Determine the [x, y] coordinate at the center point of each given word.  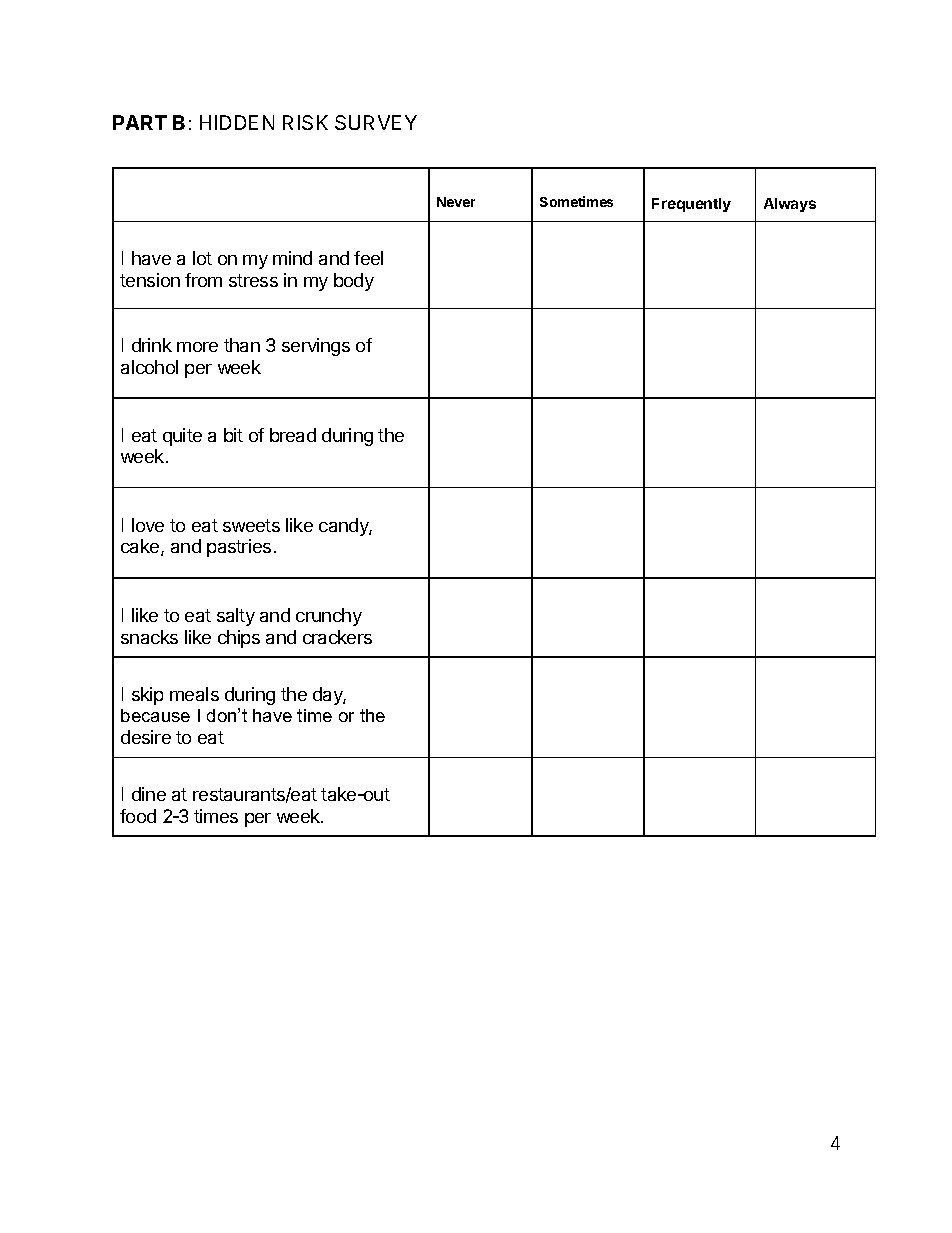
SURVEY [376, 122]
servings [316, 347]
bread [293, 435]
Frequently [691, 205]
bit [233, 435]
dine [149, 794]
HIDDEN [237, 122]
